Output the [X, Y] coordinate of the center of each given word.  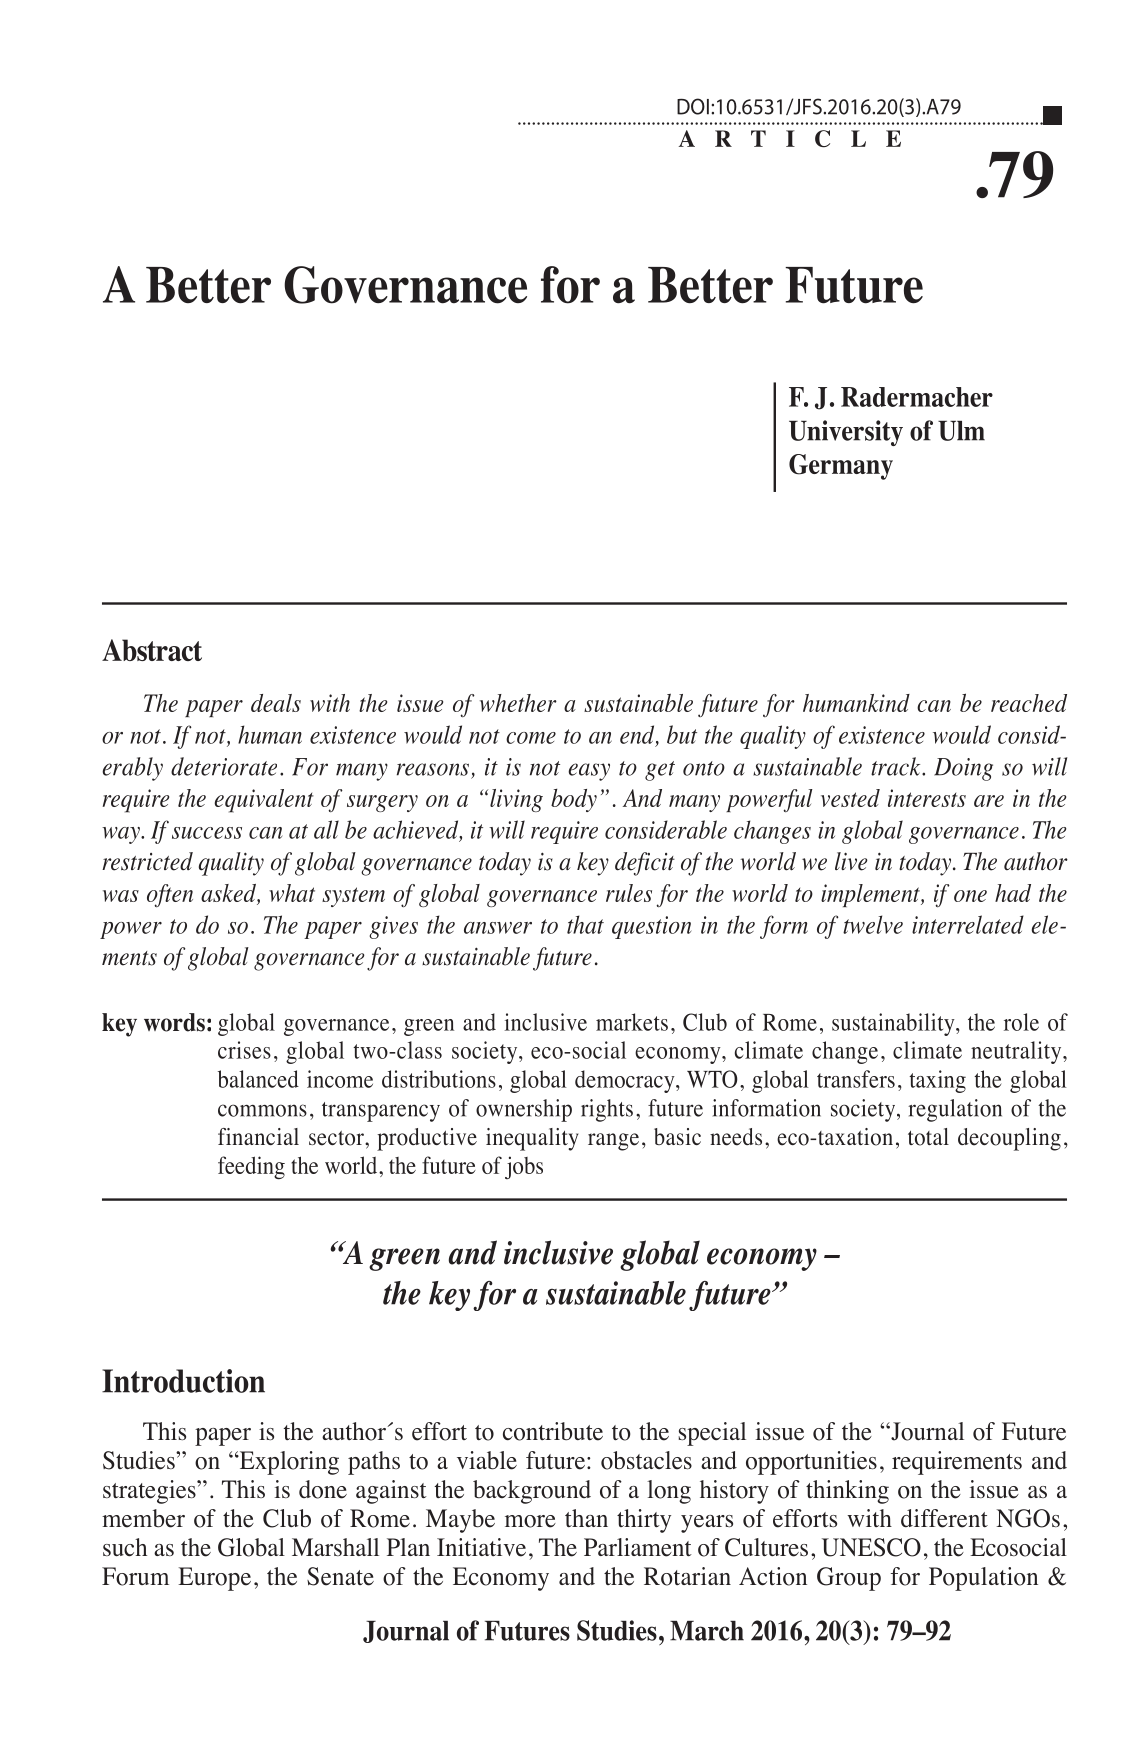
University [846, 433]
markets [632, 1022]
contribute [553, 1431]
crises [244, 1050]
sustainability [894, 1024]
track [897, 766]
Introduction [183, 1381]
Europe [214, 1579]
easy [589, 772]
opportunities [811, 1463]
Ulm [961, 431]
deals [276, 703]
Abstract [152, 650]
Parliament [638, 1547]
